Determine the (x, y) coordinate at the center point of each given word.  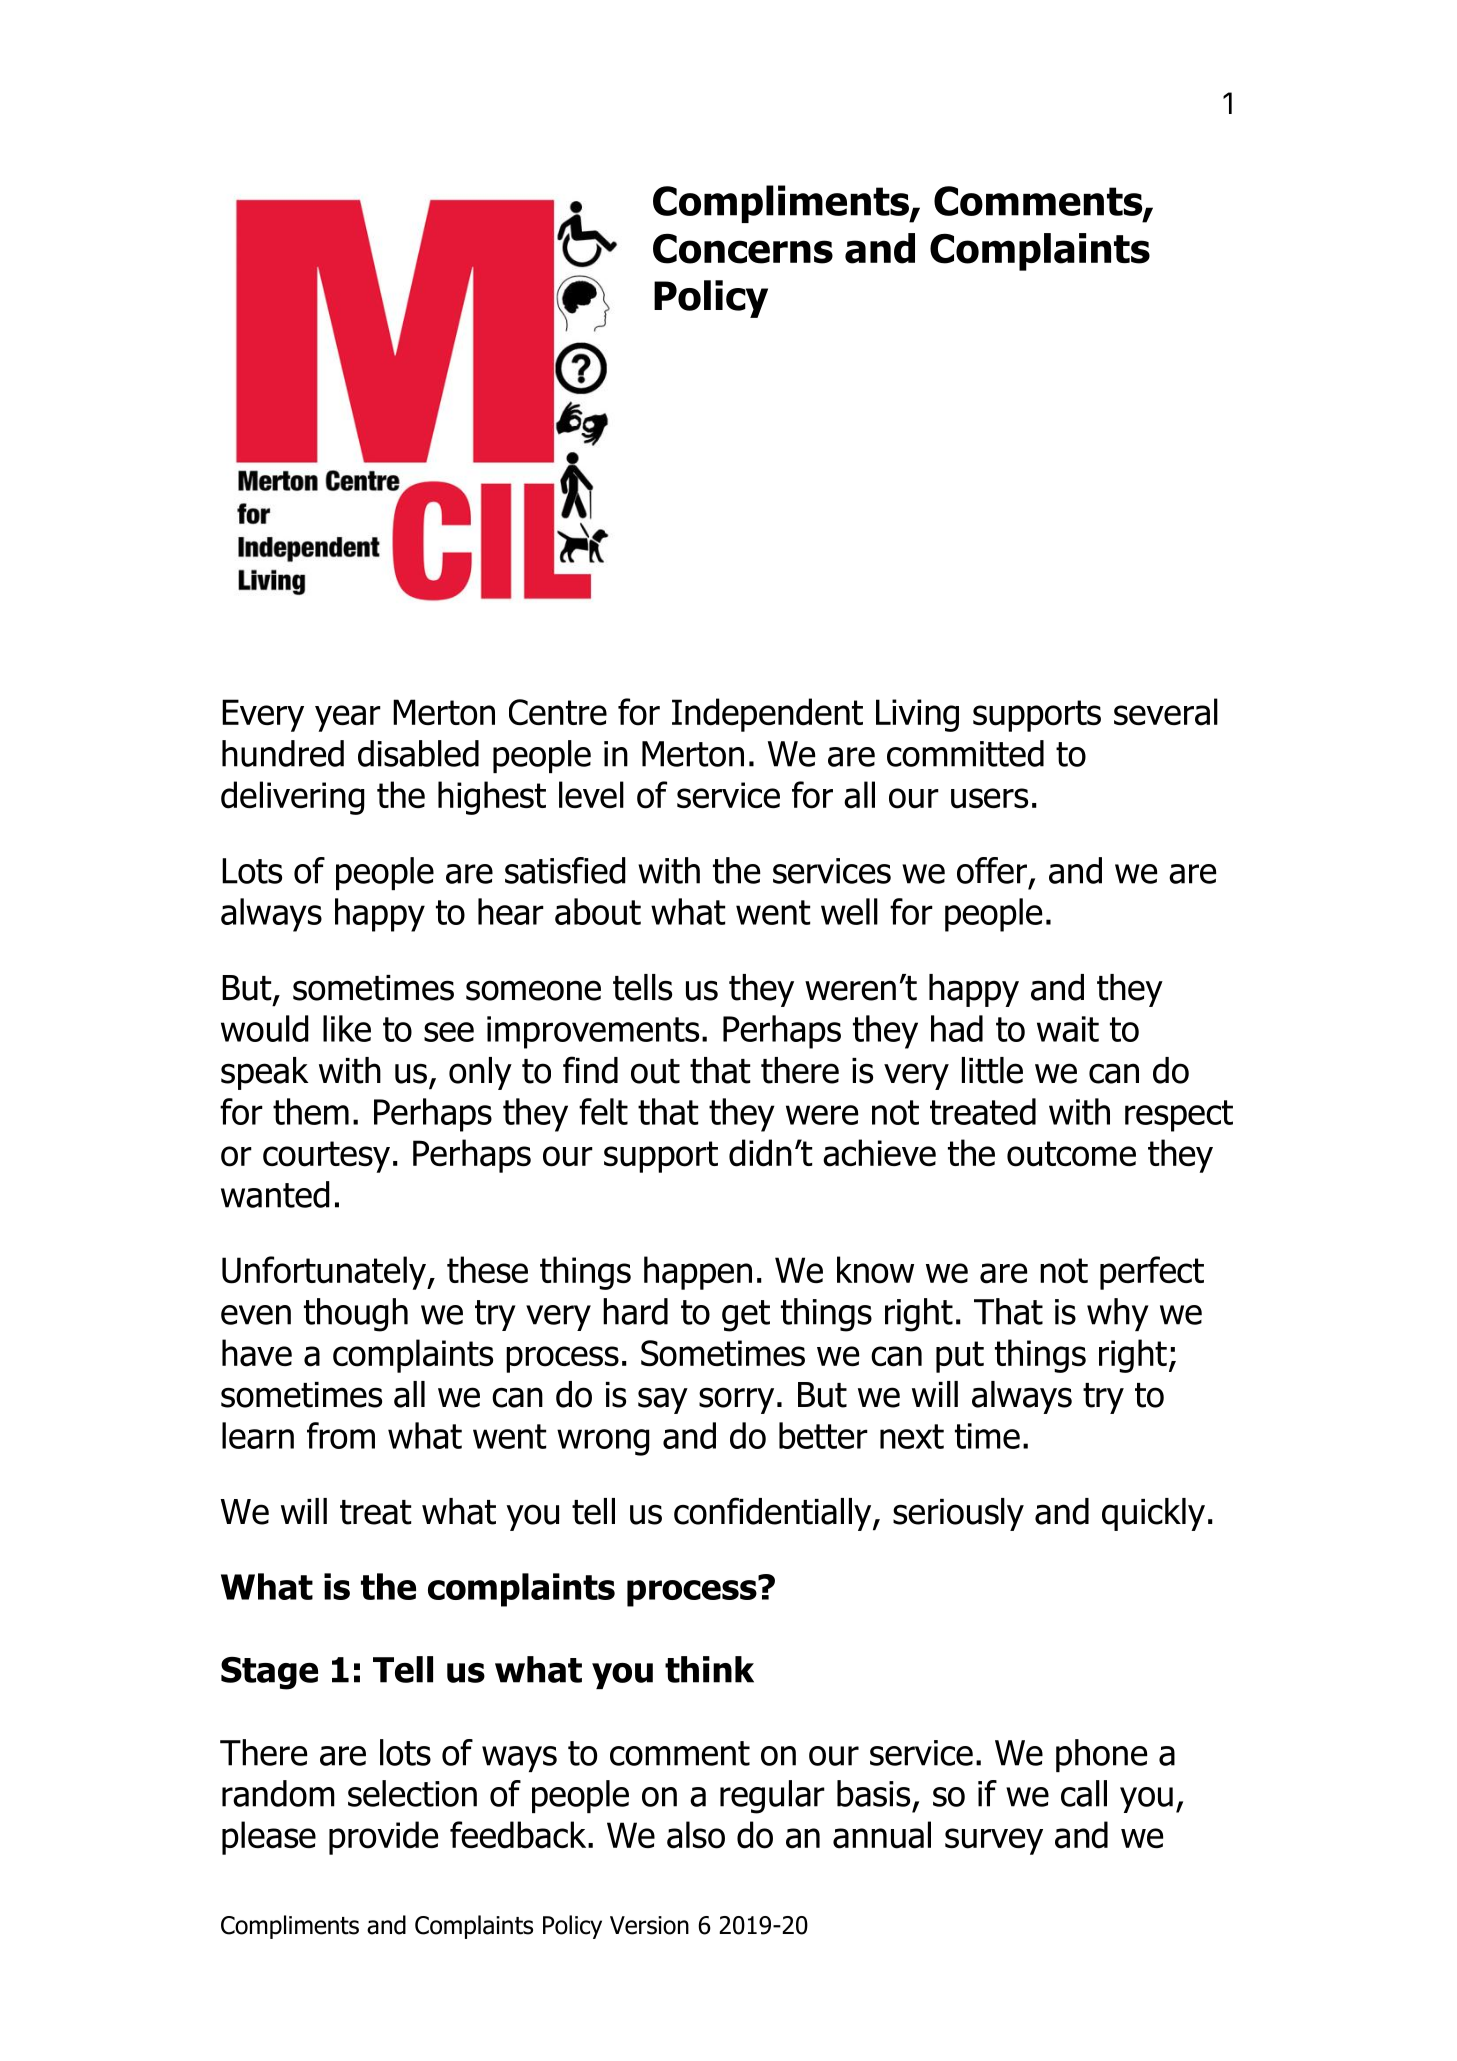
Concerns (743, 249)
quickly (1153, 1514)
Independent (767, 715)
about (598, 911)
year (348, 718)
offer (992, 870)
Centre (558, 712)
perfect (1152, 1273)
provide (383, 1838)
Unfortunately (325, 1273)
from (341, 1435)
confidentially (774, 1514)
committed (965, 753)
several (1166, 712)
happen (698, 1273)
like (347, 1028)
